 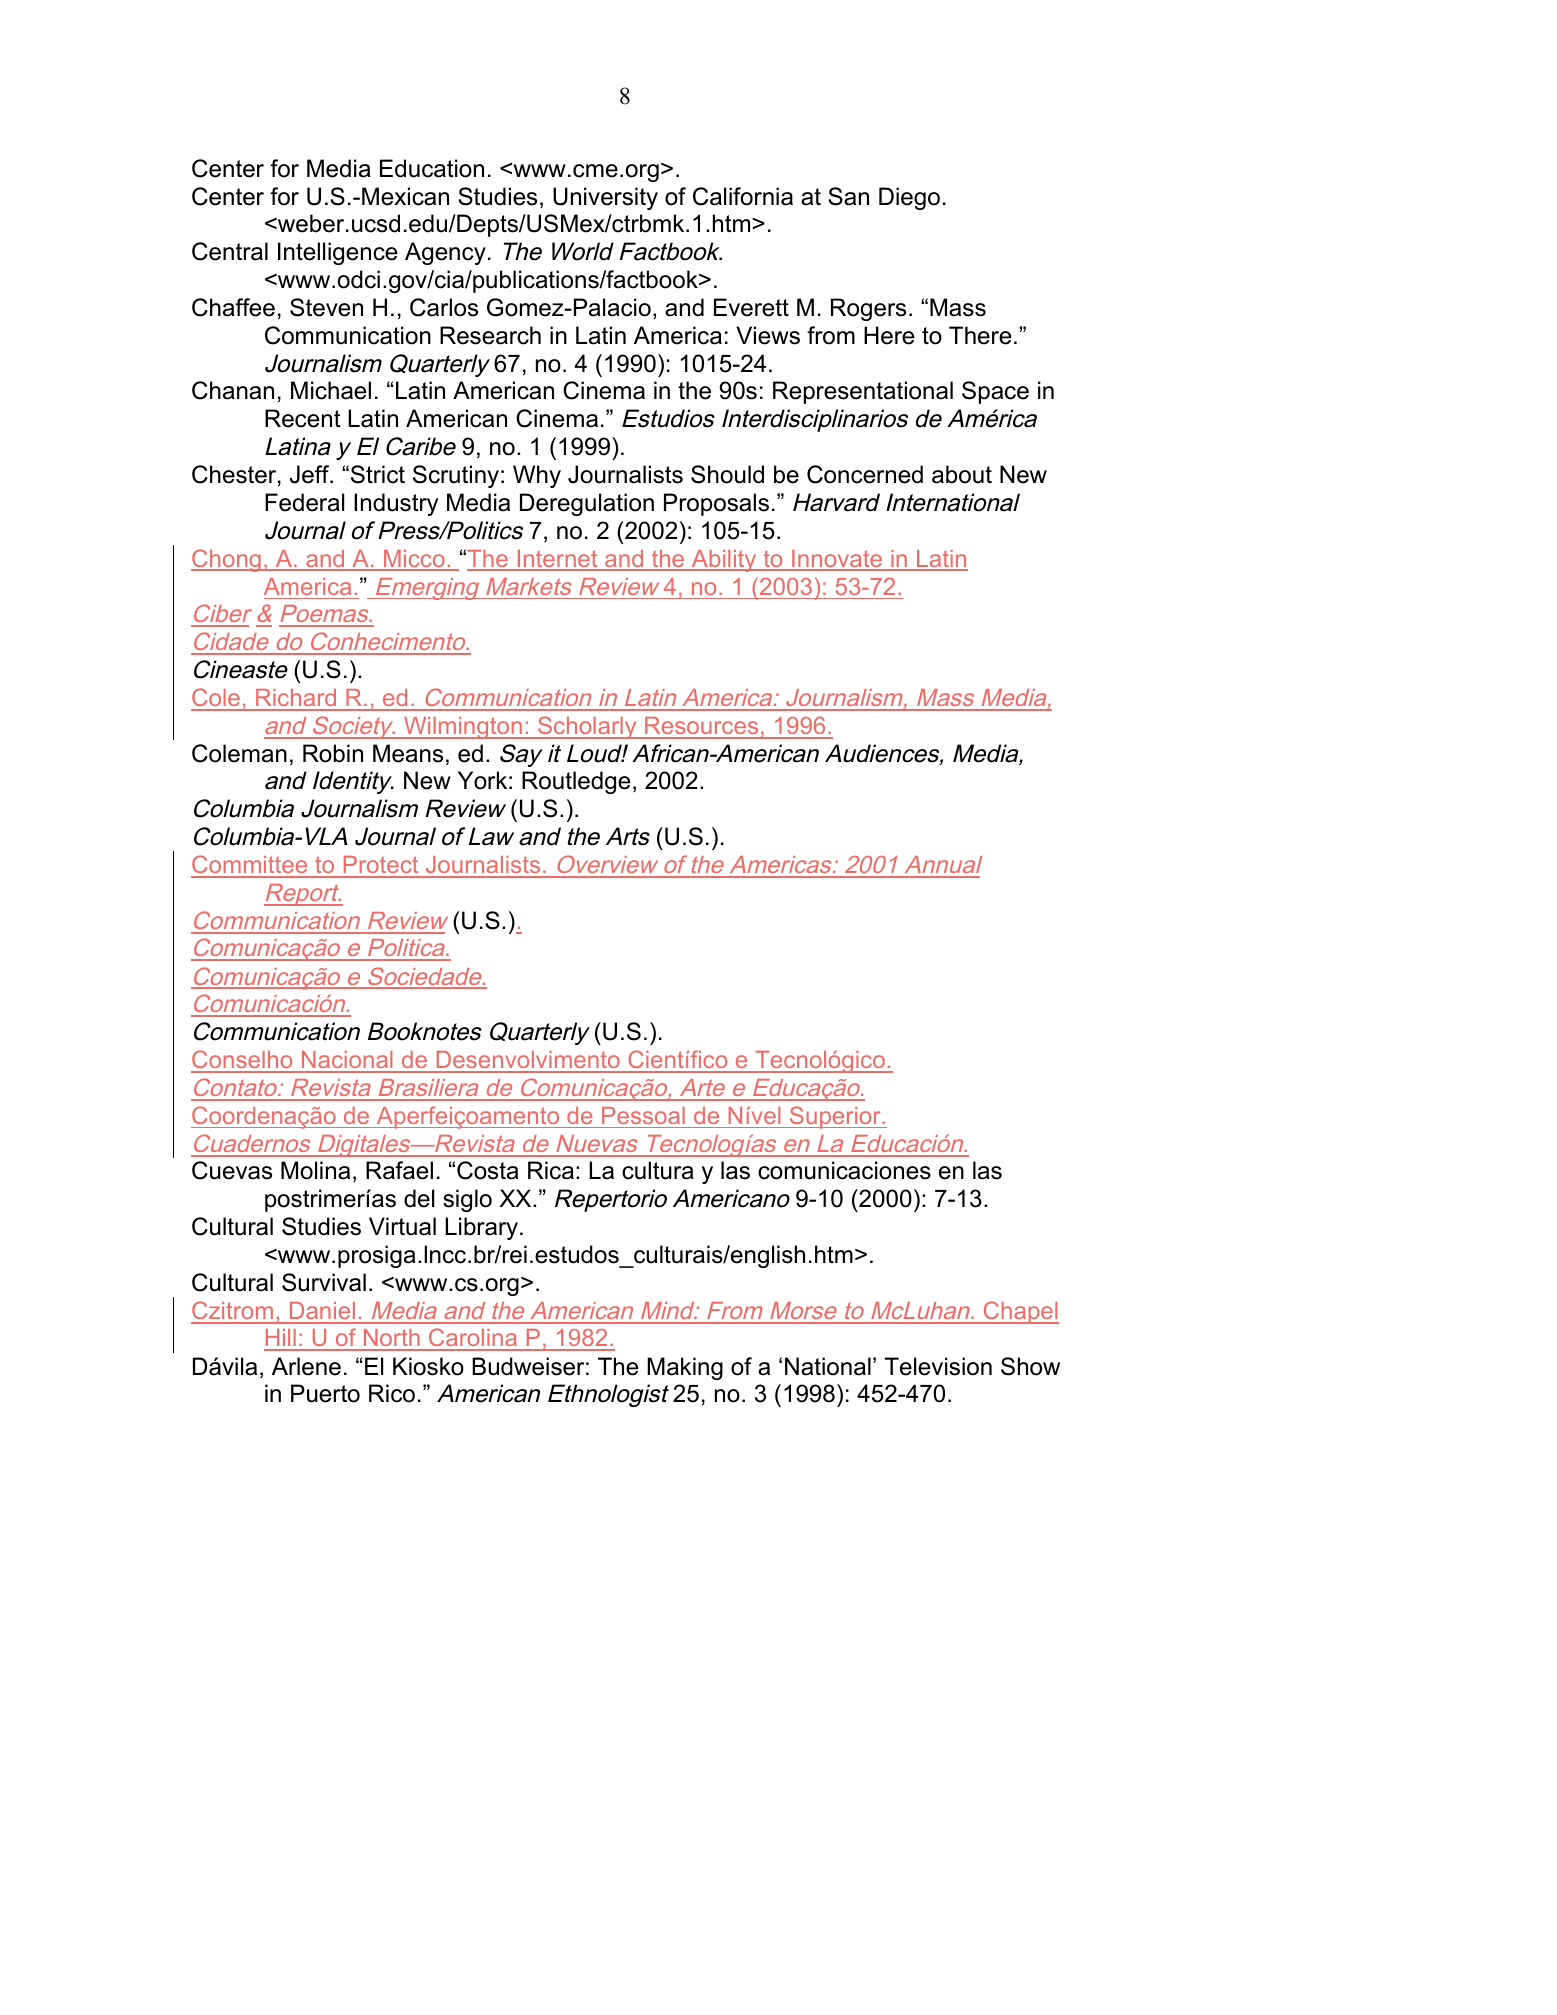 I want to click on Television, so click(x=938, y=1366).
